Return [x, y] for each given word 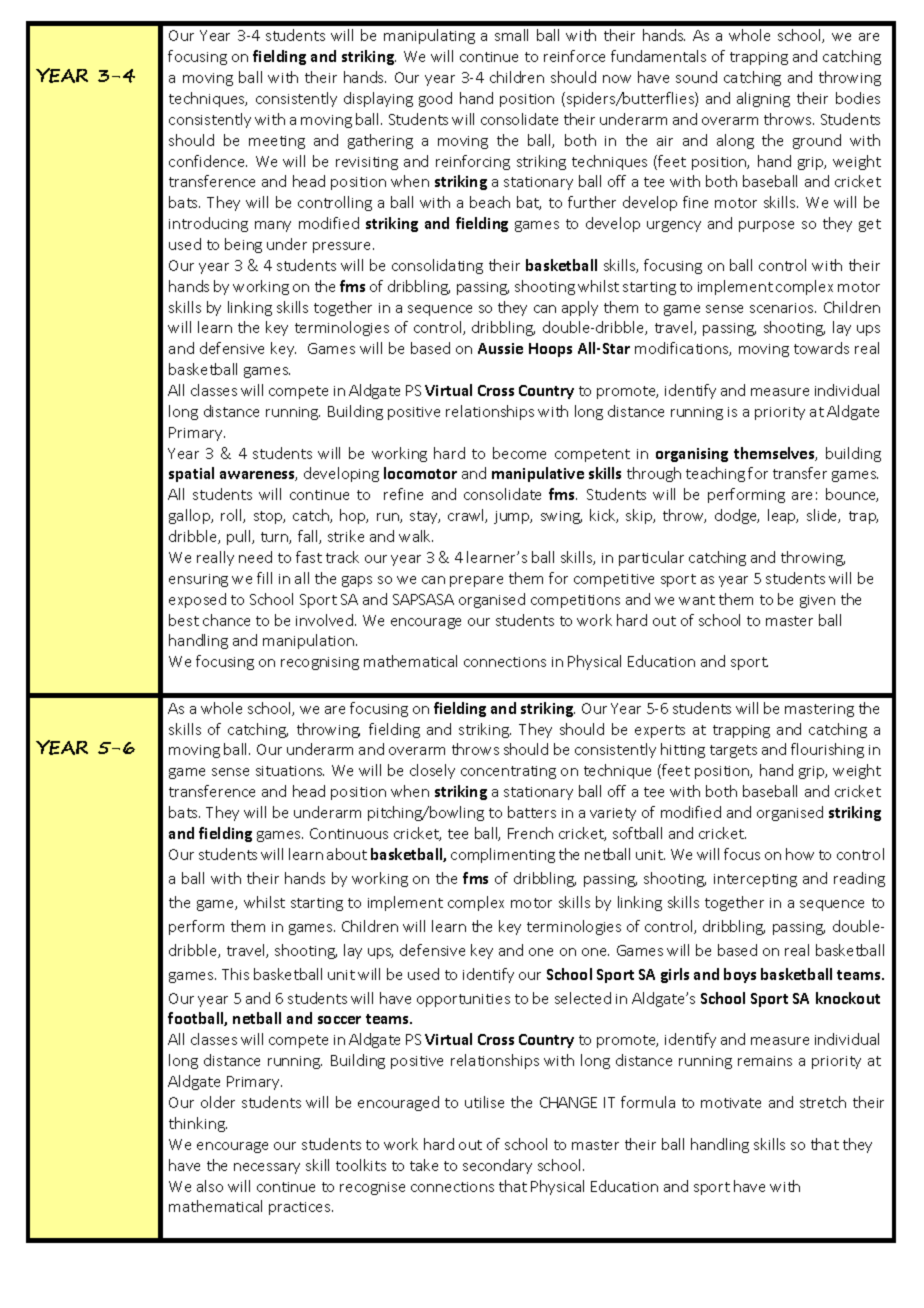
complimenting [503, 855]
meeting [277, 142]
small [511, 35]
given [817, 601]
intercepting [755, 880]
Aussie [500, 348]
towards [821, 348]
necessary [267, 1168]
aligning [763, 99]
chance [226, 620]
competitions [575, 601]
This [235, 974]
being [243, 245]
